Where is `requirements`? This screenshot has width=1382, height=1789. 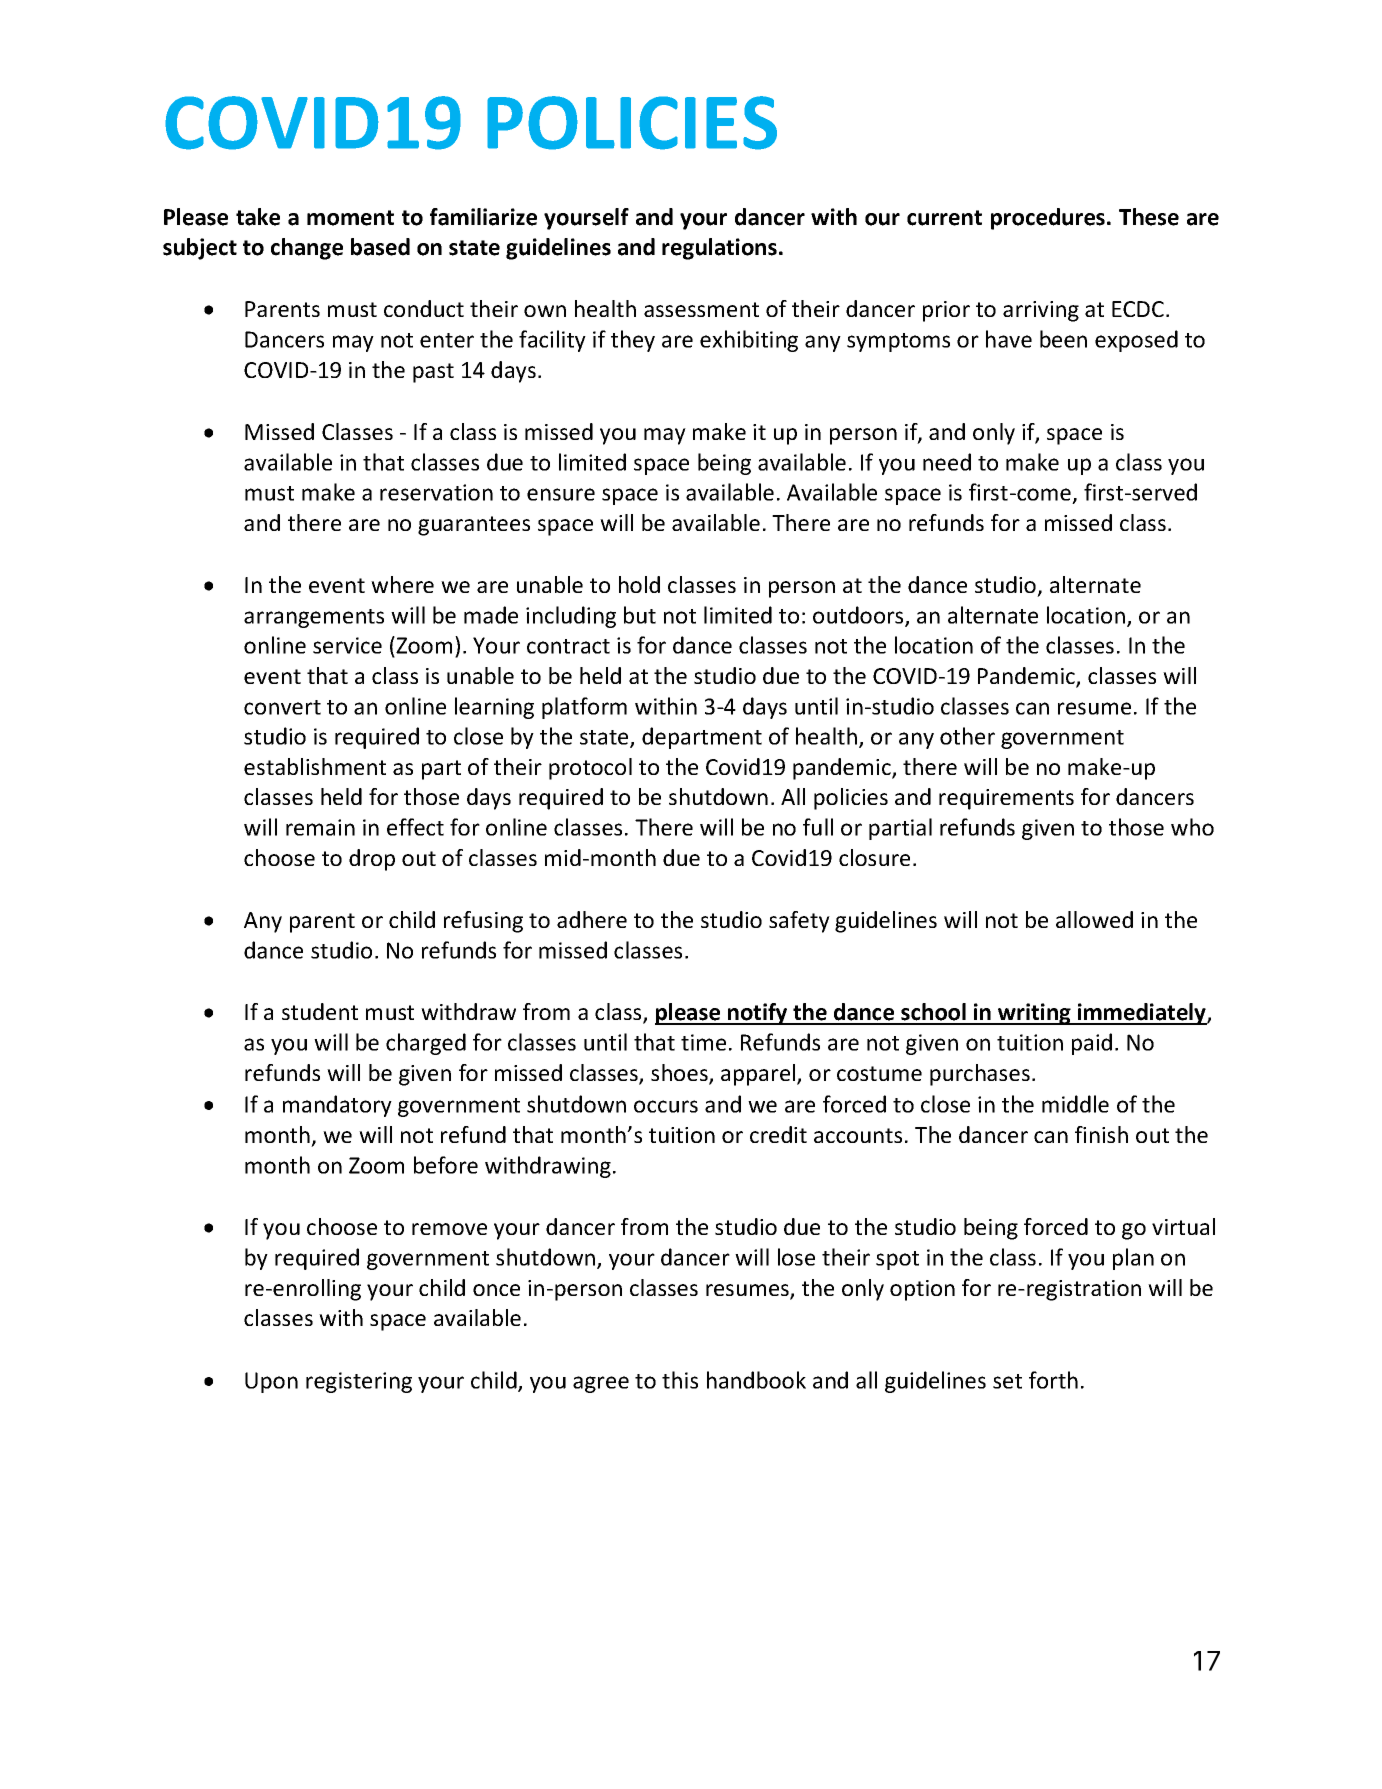 requirements is located at coordinates (1006, 799).
